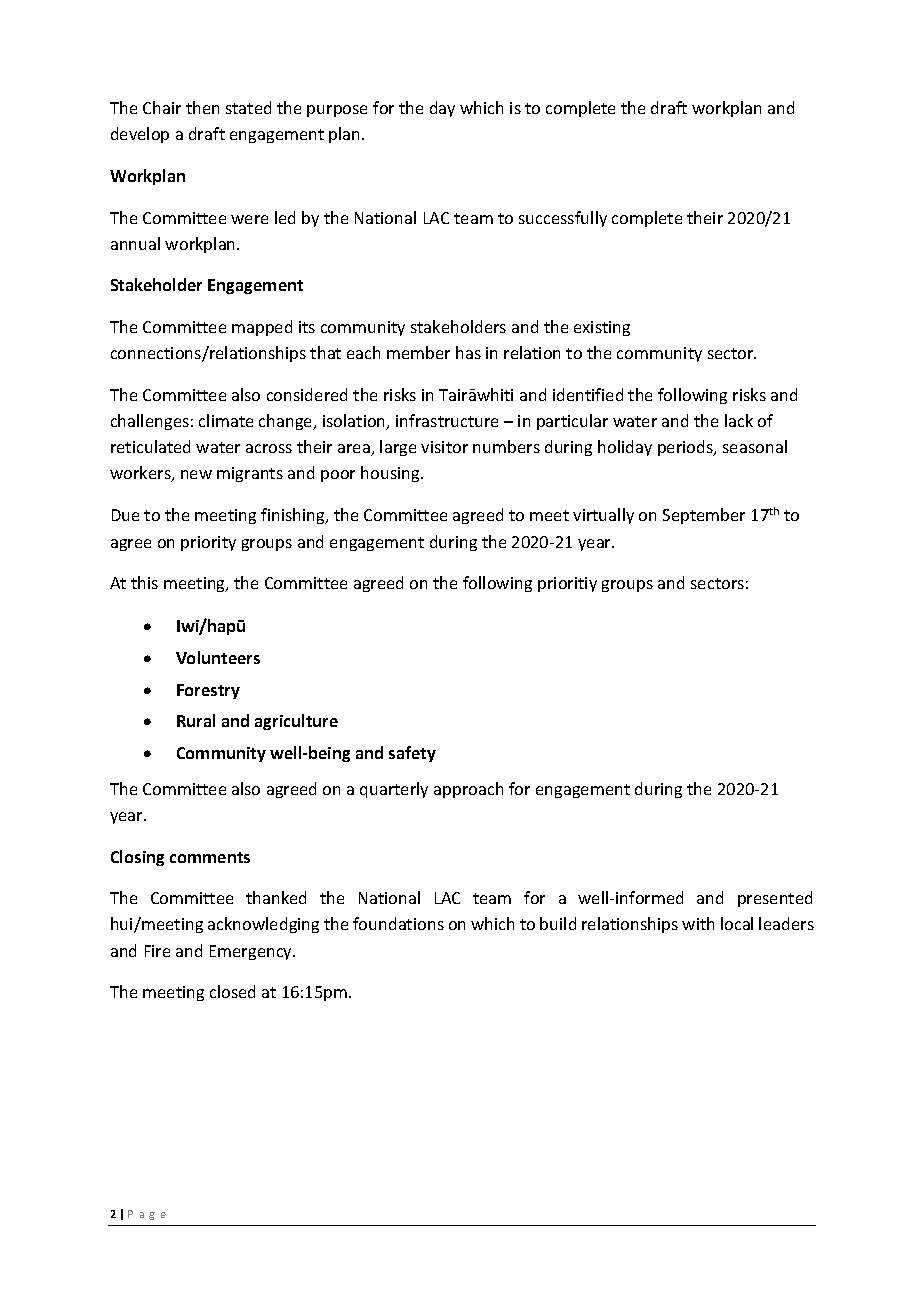 This document has width=924, height=1308. Describe the element at coordinates (202, 107) in the document. I see `then` at that location.
